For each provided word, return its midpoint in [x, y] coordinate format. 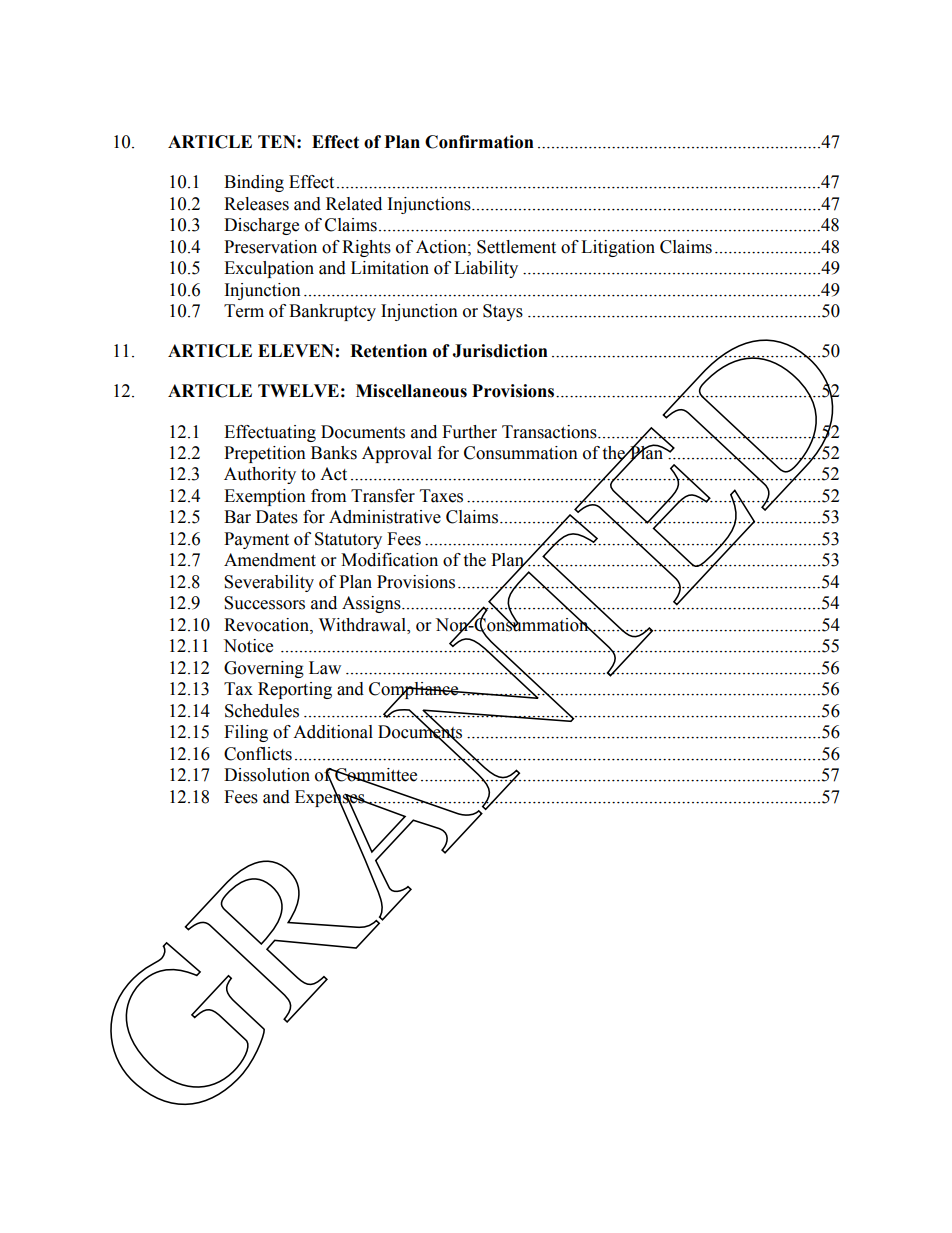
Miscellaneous [411, 391]
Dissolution [267, 775]
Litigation [618, 248]
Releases [256, 204]
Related [354, 204]
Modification [389, 560]
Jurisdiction [500, 351]
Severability [269, 583]
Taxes [441, 496]
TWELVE [298, 390]
